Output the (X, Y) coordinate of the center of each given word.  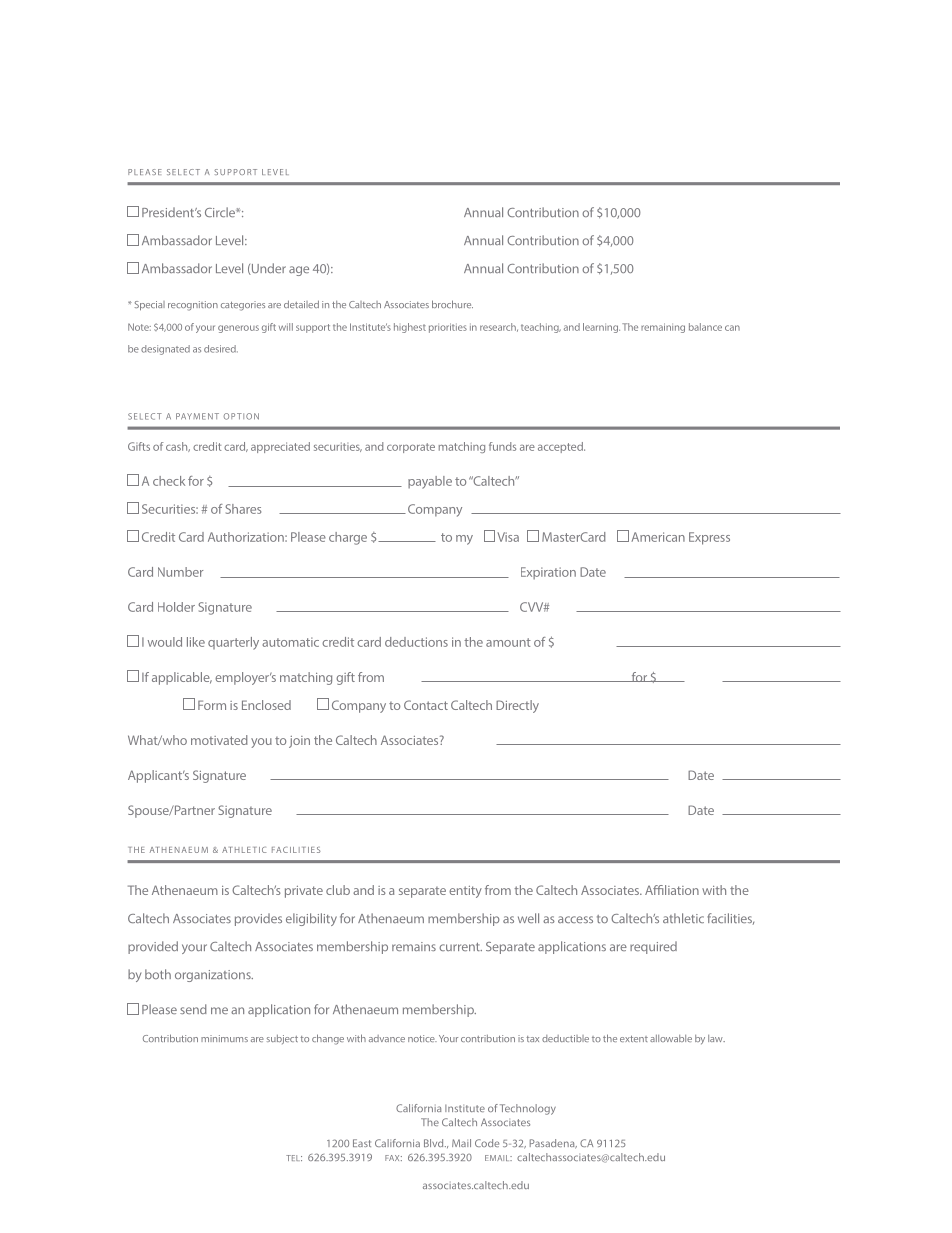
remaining (663, 328)
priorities (448, 328)
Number (180, 572)
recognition (193, 306)
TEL (294, 1158)
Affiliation (672, 890)
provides (258, 919)
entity (465, 892)
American (658, 537)
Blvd (435, 1143)
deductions (416, 642)
